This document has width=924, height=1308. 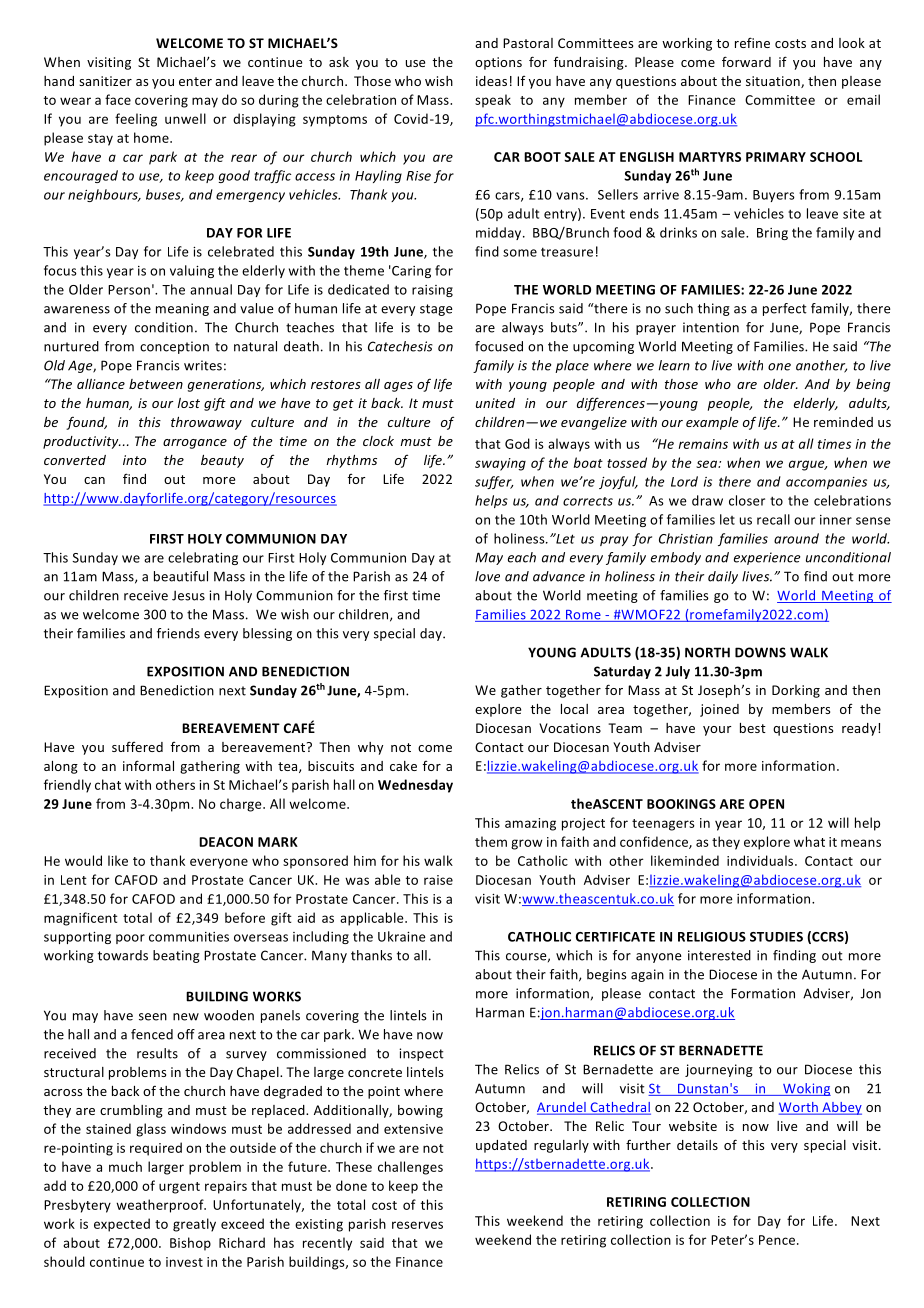 I want to click on situation, so click(x=774, y=82).
